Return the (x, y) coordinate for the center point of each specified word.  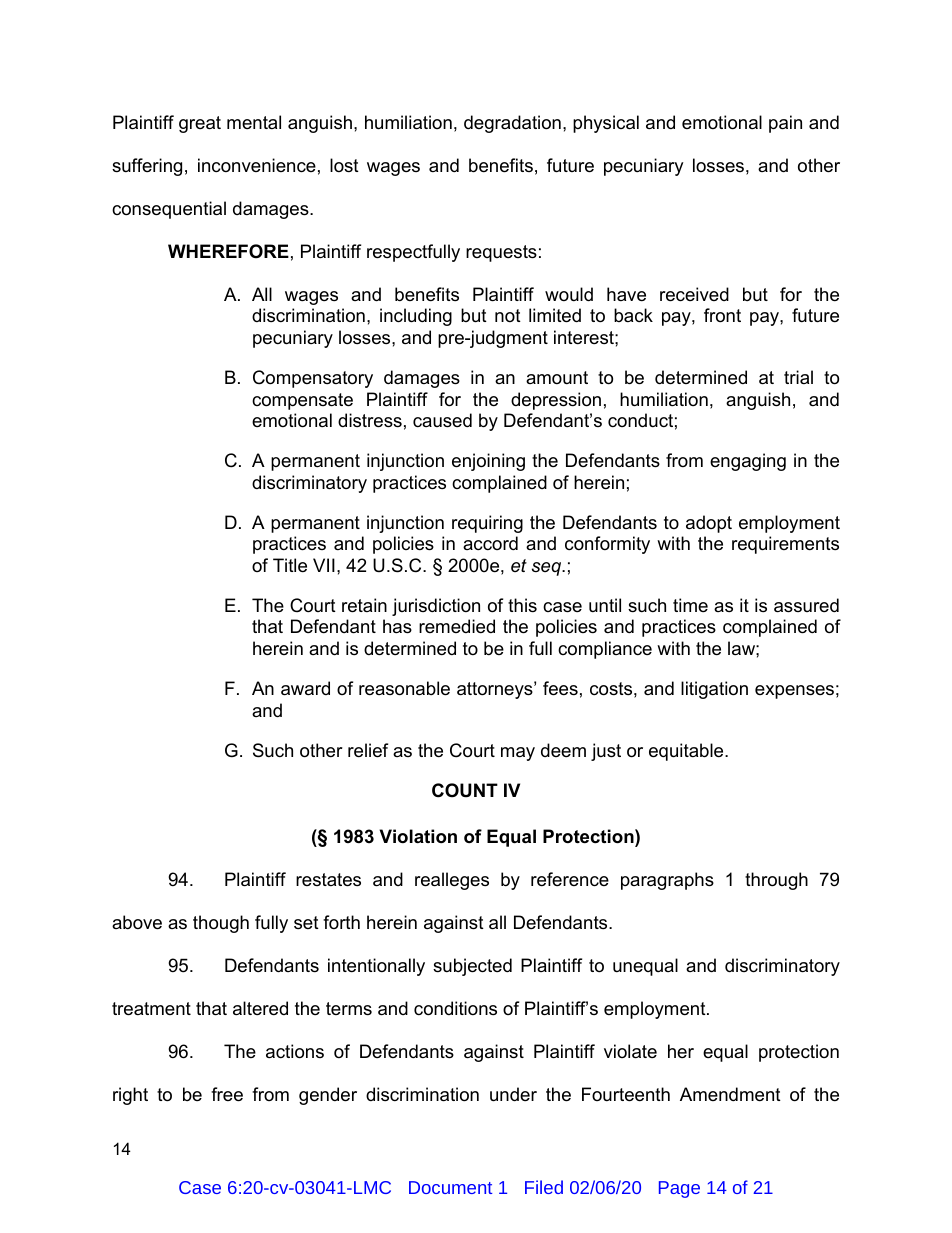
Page (679, 1189)
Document (450, 1187)
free (227, 1094)
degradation (512, 124)
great (200, 124)
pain (785, 124)
